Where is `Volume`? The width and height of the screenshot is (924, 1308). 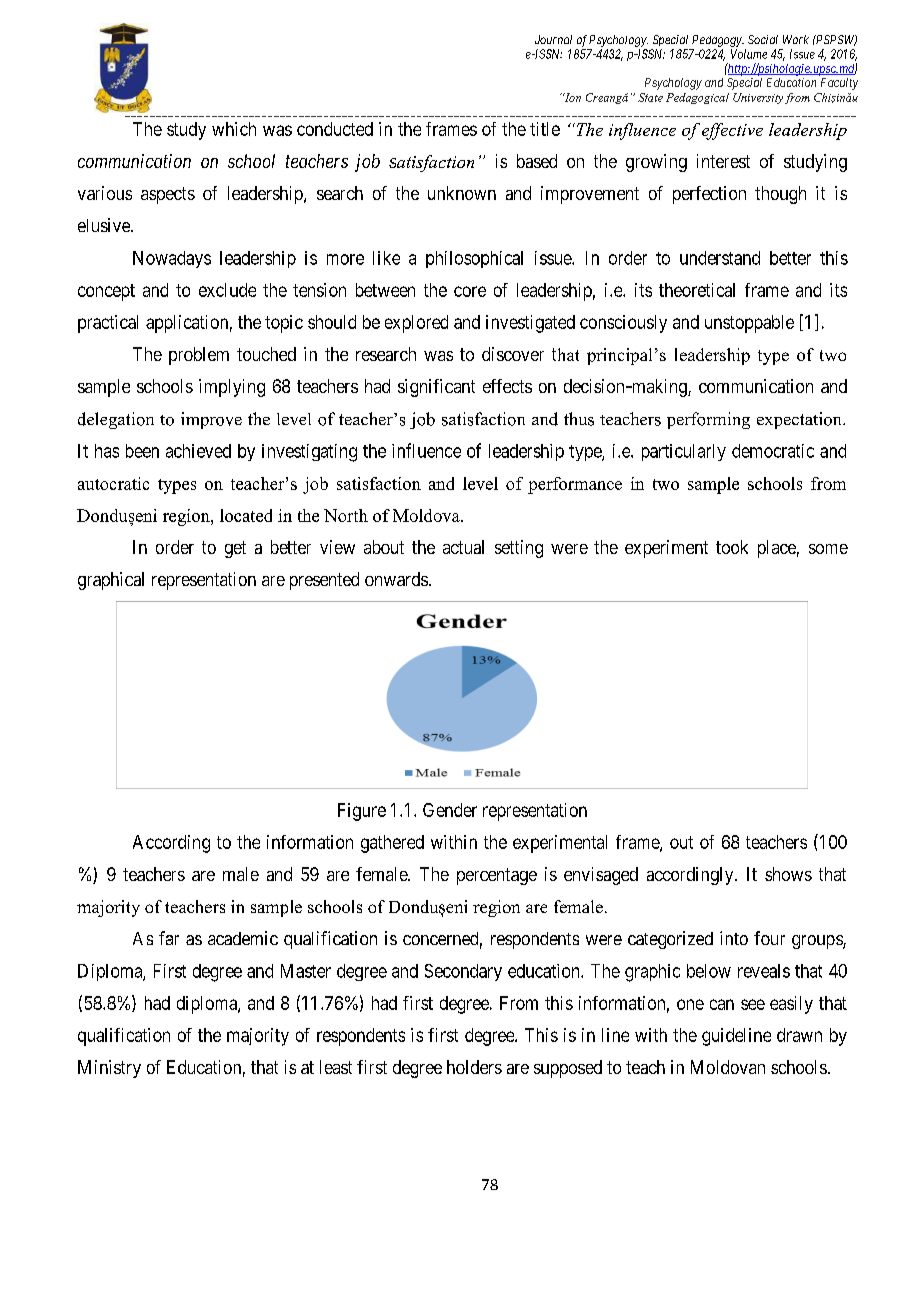
Volume is located at coordinates (749, 54).
